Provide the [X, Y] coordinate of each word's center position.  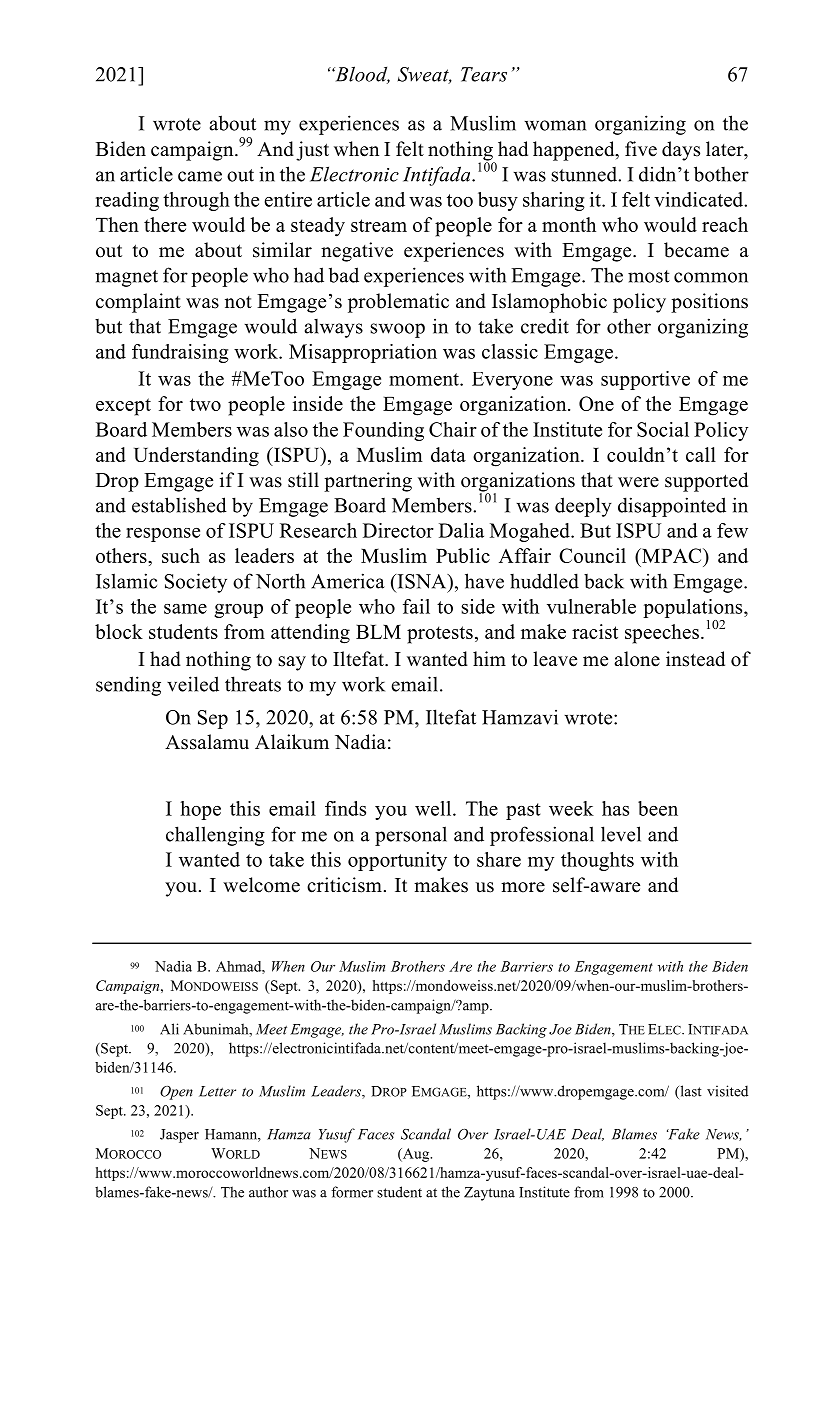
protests [440, 635]
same [185, 609]
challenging [215, 836]
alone [637, 659]
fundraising [180, 353]
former [352, 1192]
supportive [645, 380]
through [196, 201]
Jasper [179, 1136]
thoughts [597, 861]
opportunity [397, 861]
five [641, 149]
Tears [484, 74]
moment [425, 379]
